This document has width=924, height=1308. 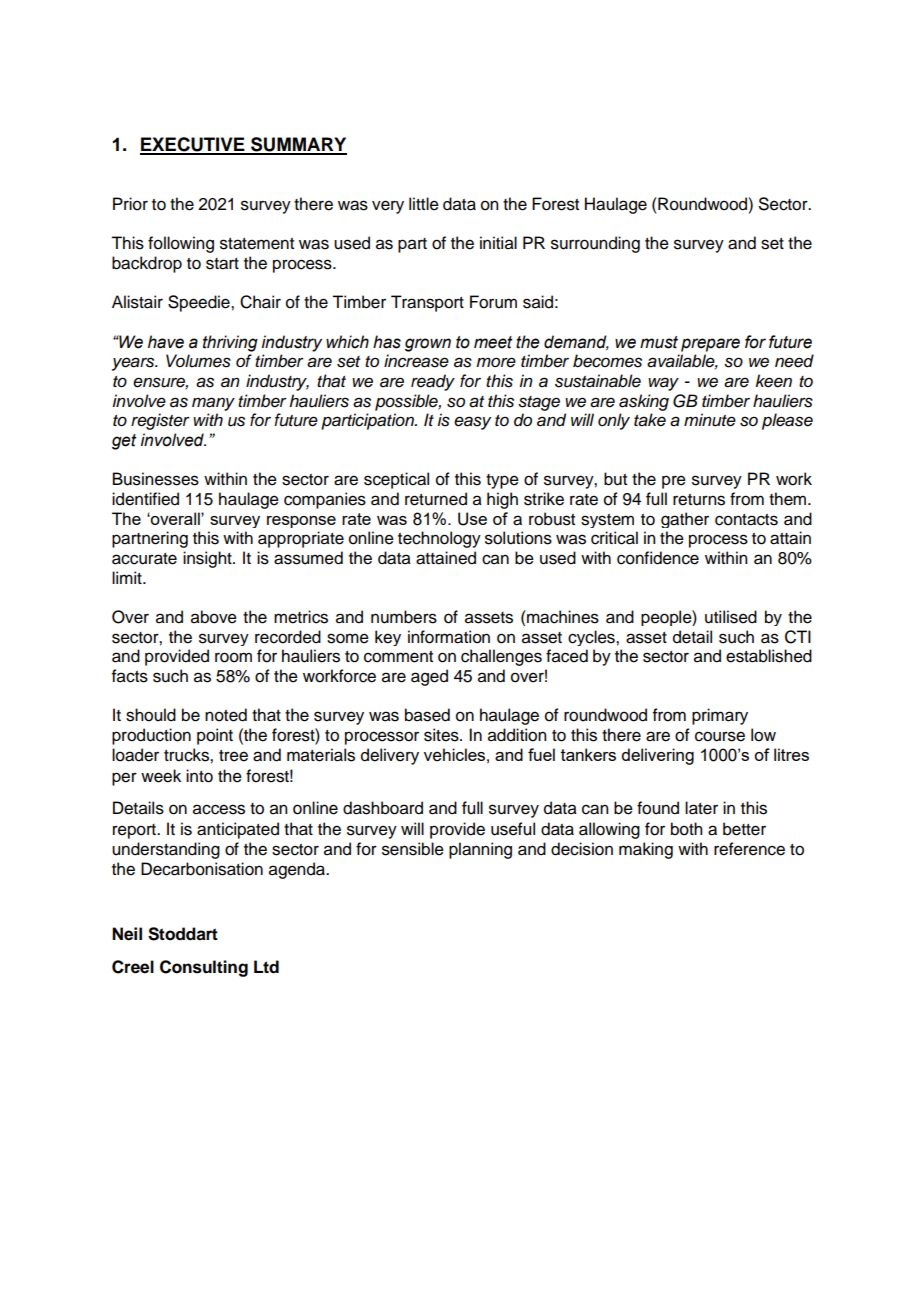 What do you see at coordinates (204, 968) in the document?
I see `Consulting` at bounding box center [204, 968].
